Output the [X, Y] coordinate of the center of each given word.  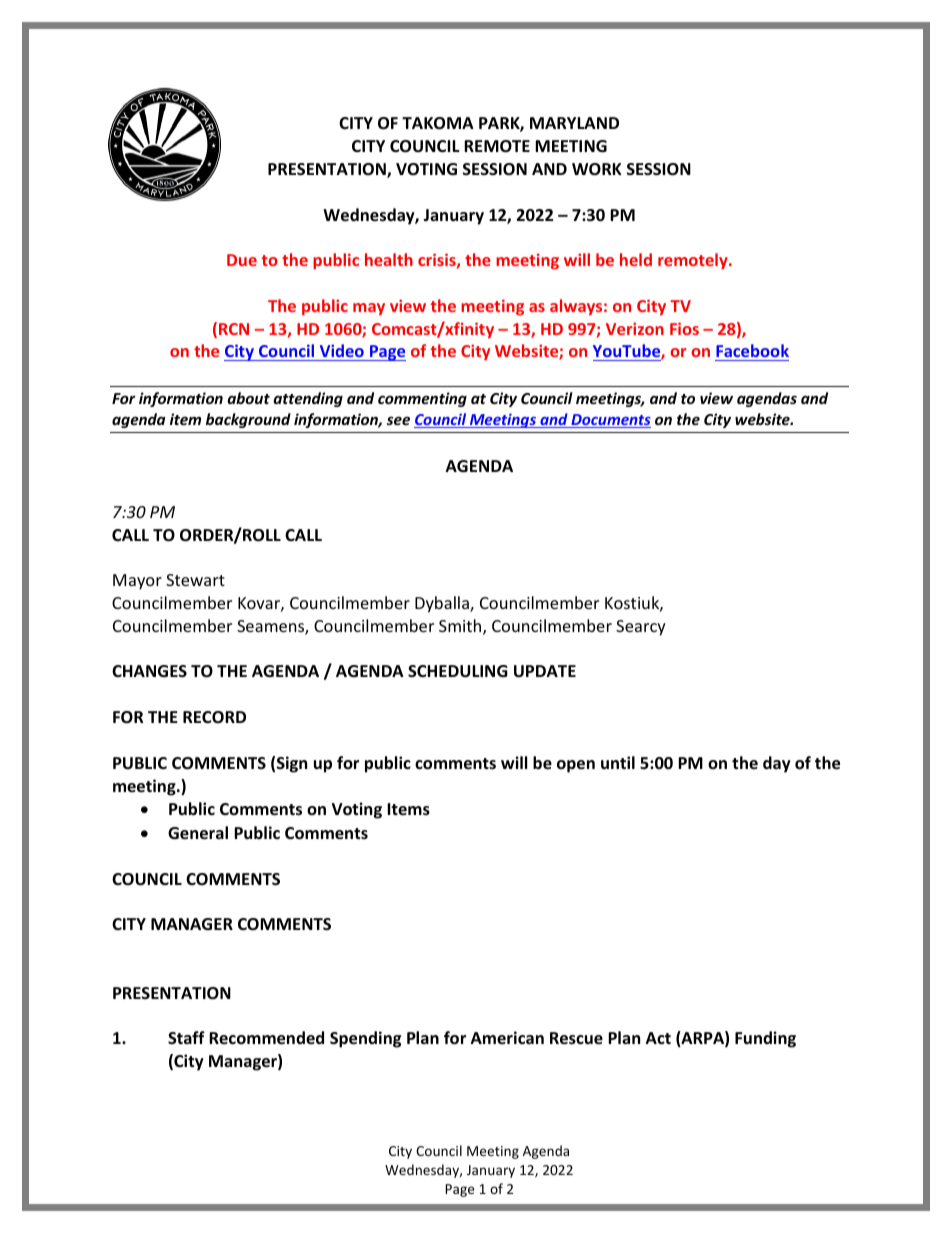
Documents [610, 421]
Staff [186, 1037]
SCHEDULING [458, 671]
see [398, 420]
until [618, 762]
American [507, 1037]
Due [242, 260]
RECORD [214, 717]
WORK [597, 169]
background [248, 420]
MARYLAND [574, 123]
